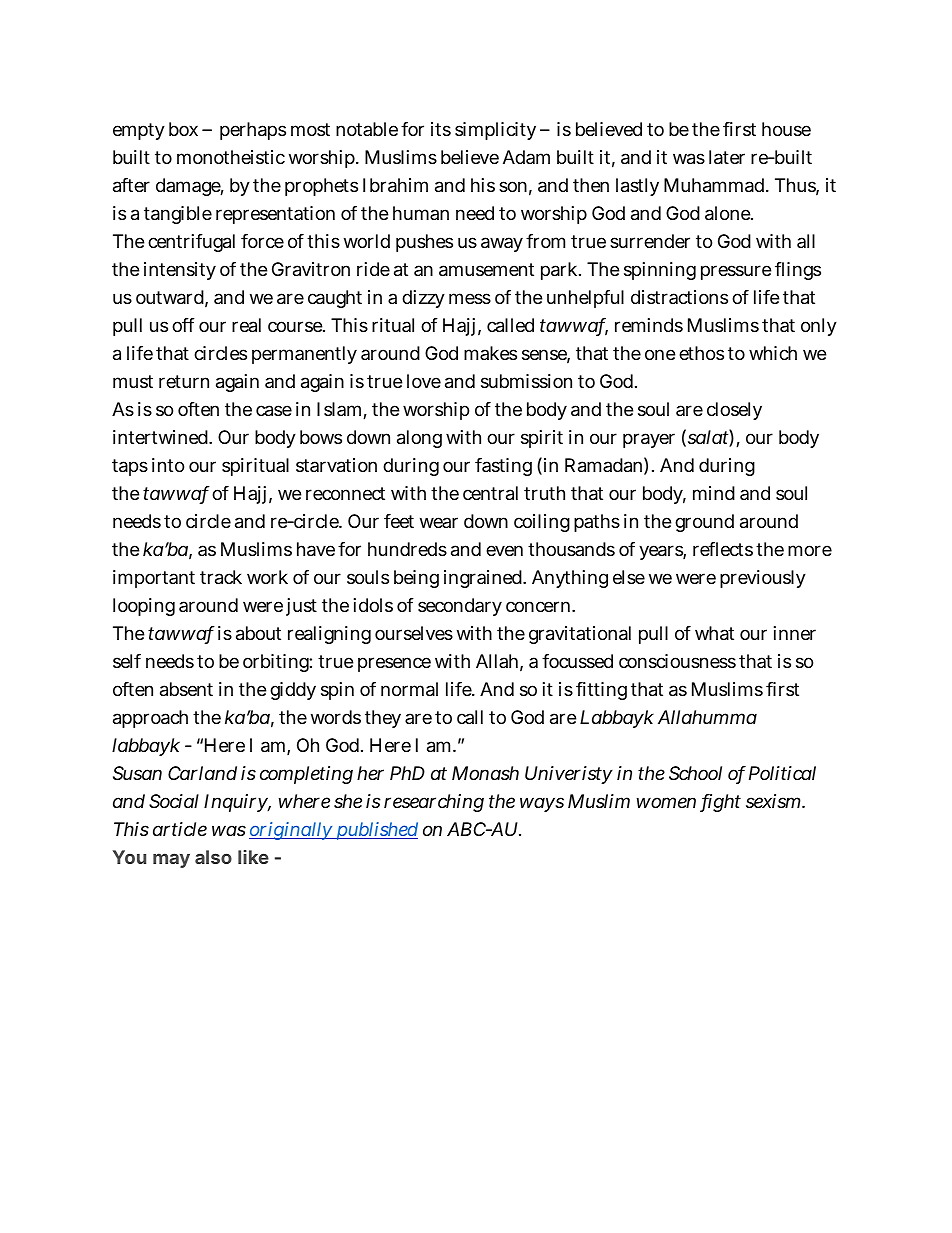  Describe the element at coordinates (490, 493) in the document. I see `central` at that location.
